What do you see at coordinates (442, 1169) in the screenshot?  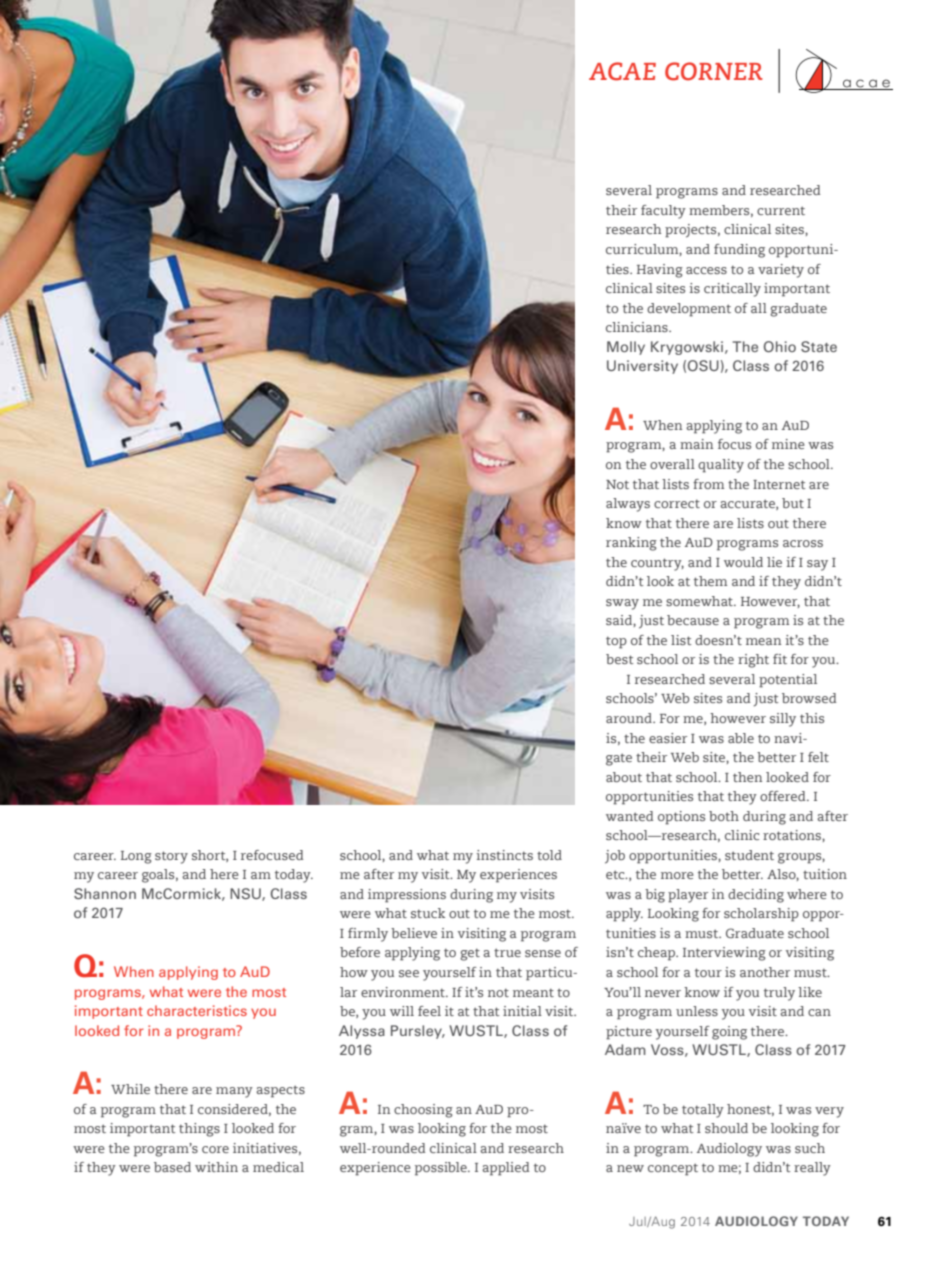 I see `possible` at bounding box center [442, 1169].
